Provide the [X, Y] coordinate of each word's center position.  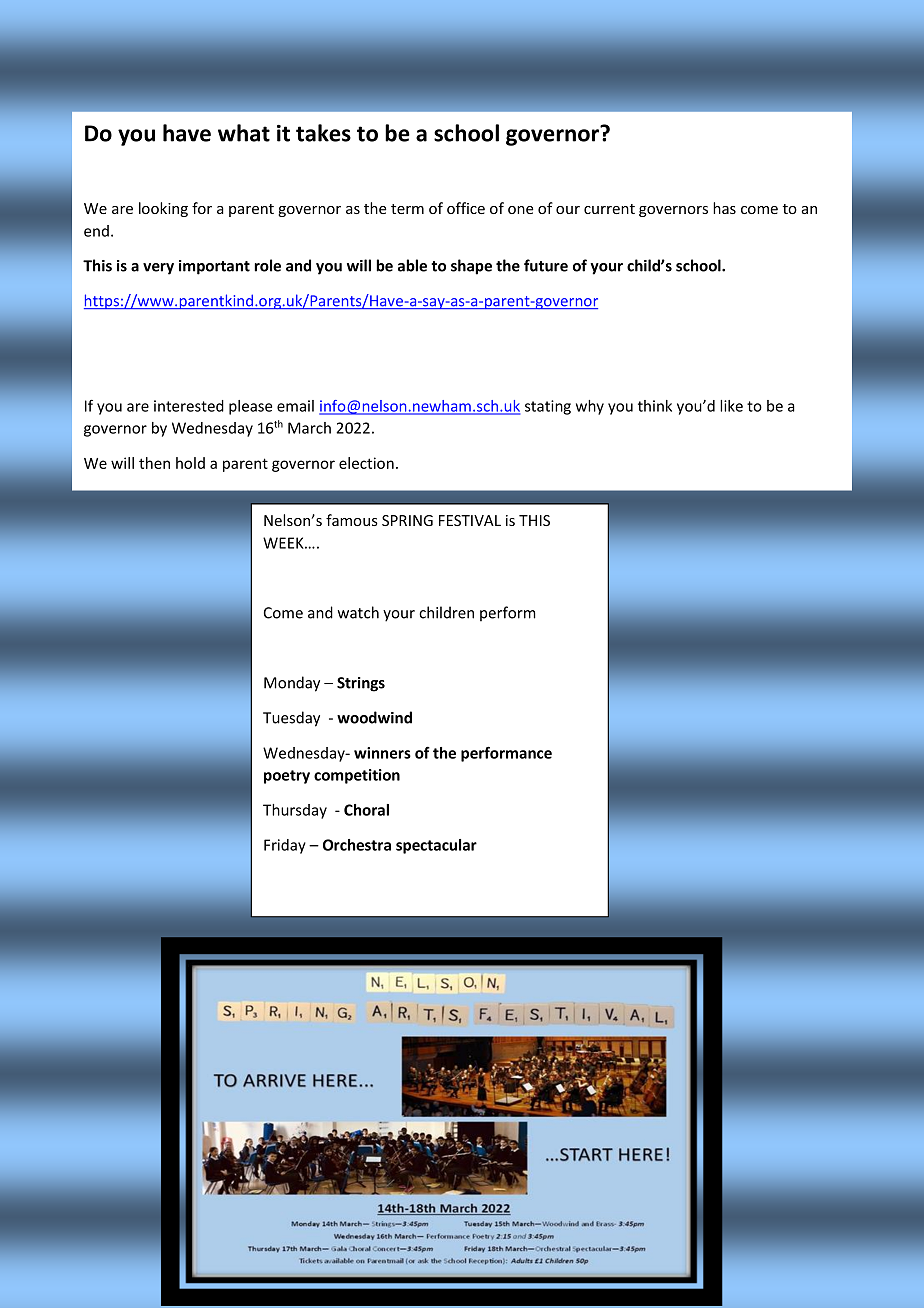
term [407, 209]
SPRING [407, 520]
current [609, 209]
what [244, 133]
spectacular [436, 846]
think [655, 406]
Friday [285, 846]
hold [190, 463]
